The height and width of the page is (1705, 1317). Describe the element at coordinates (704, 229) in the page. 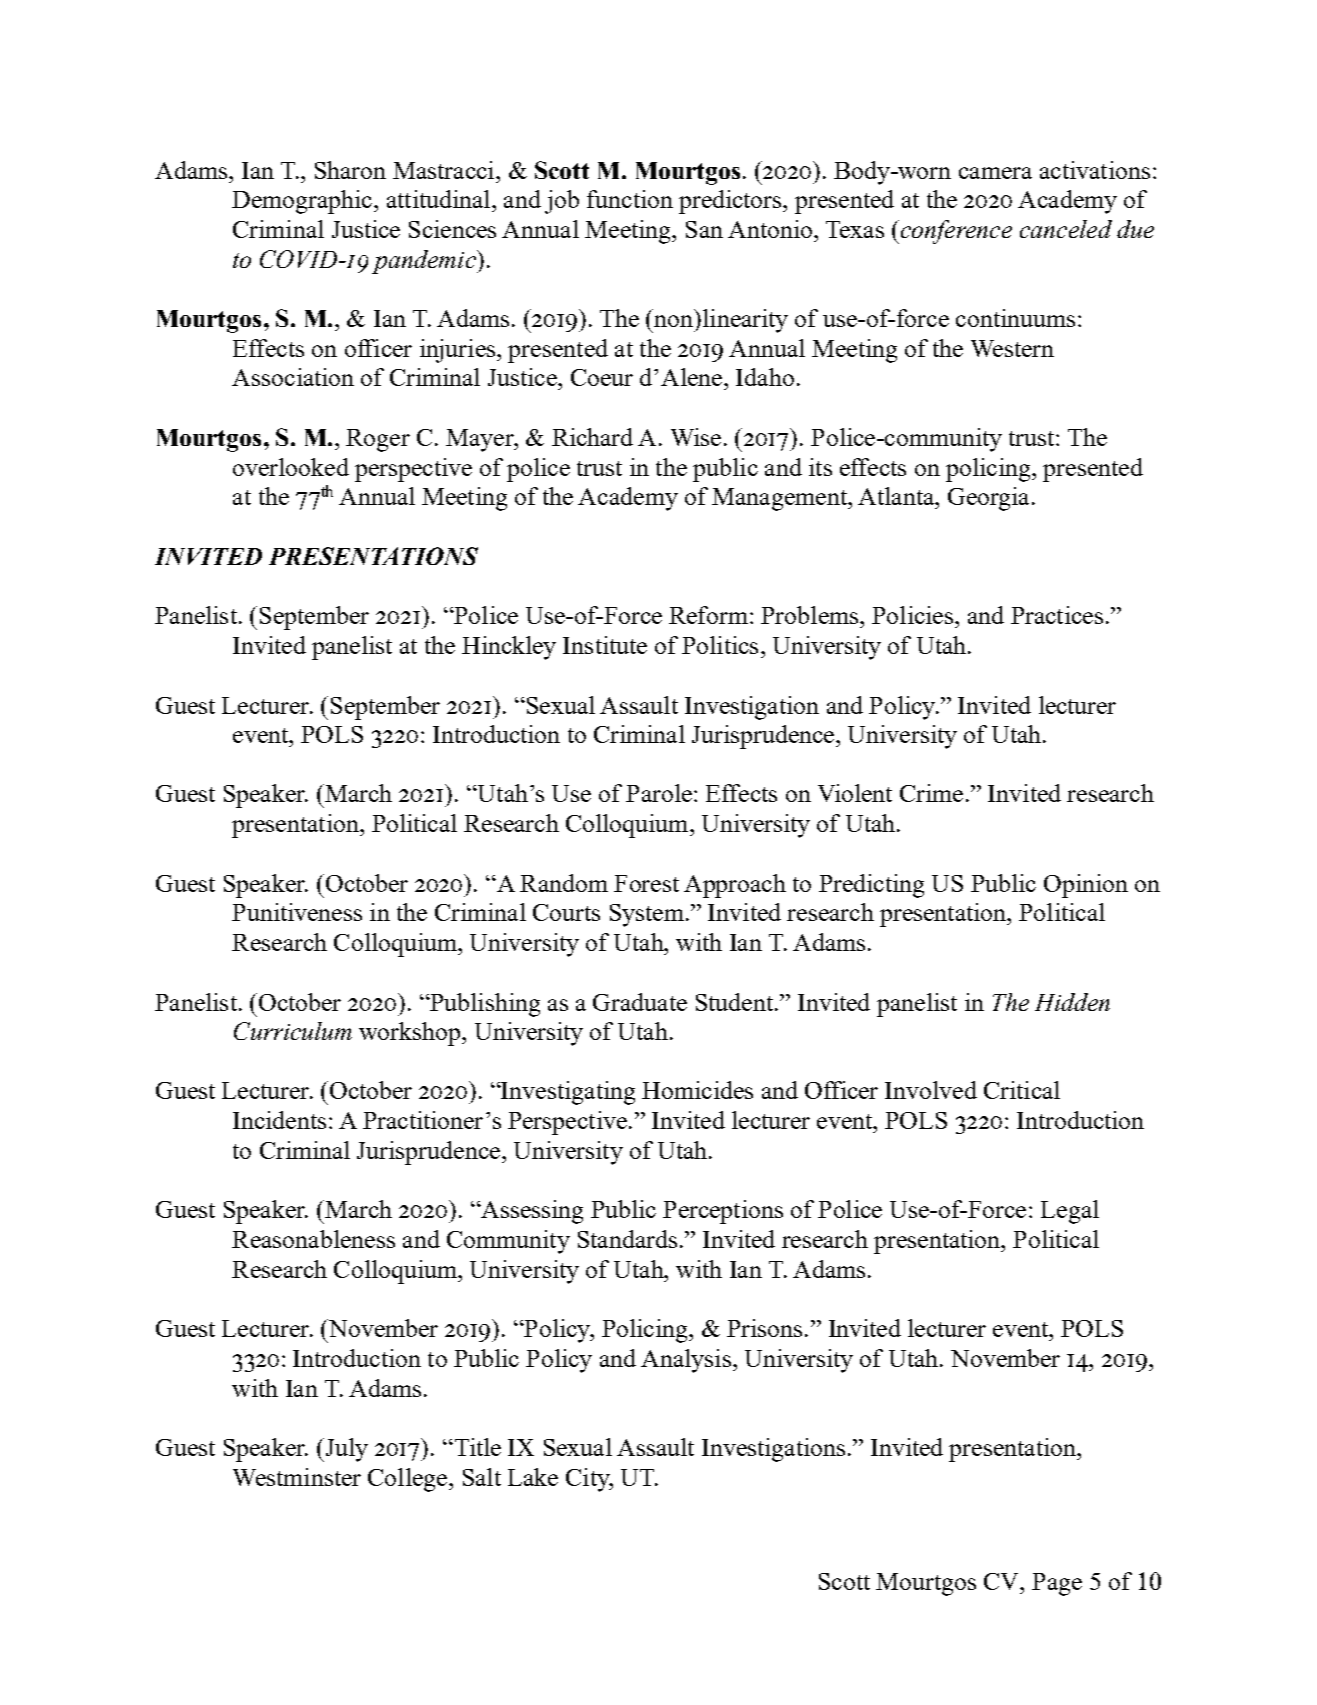

I see `San` at that location.
